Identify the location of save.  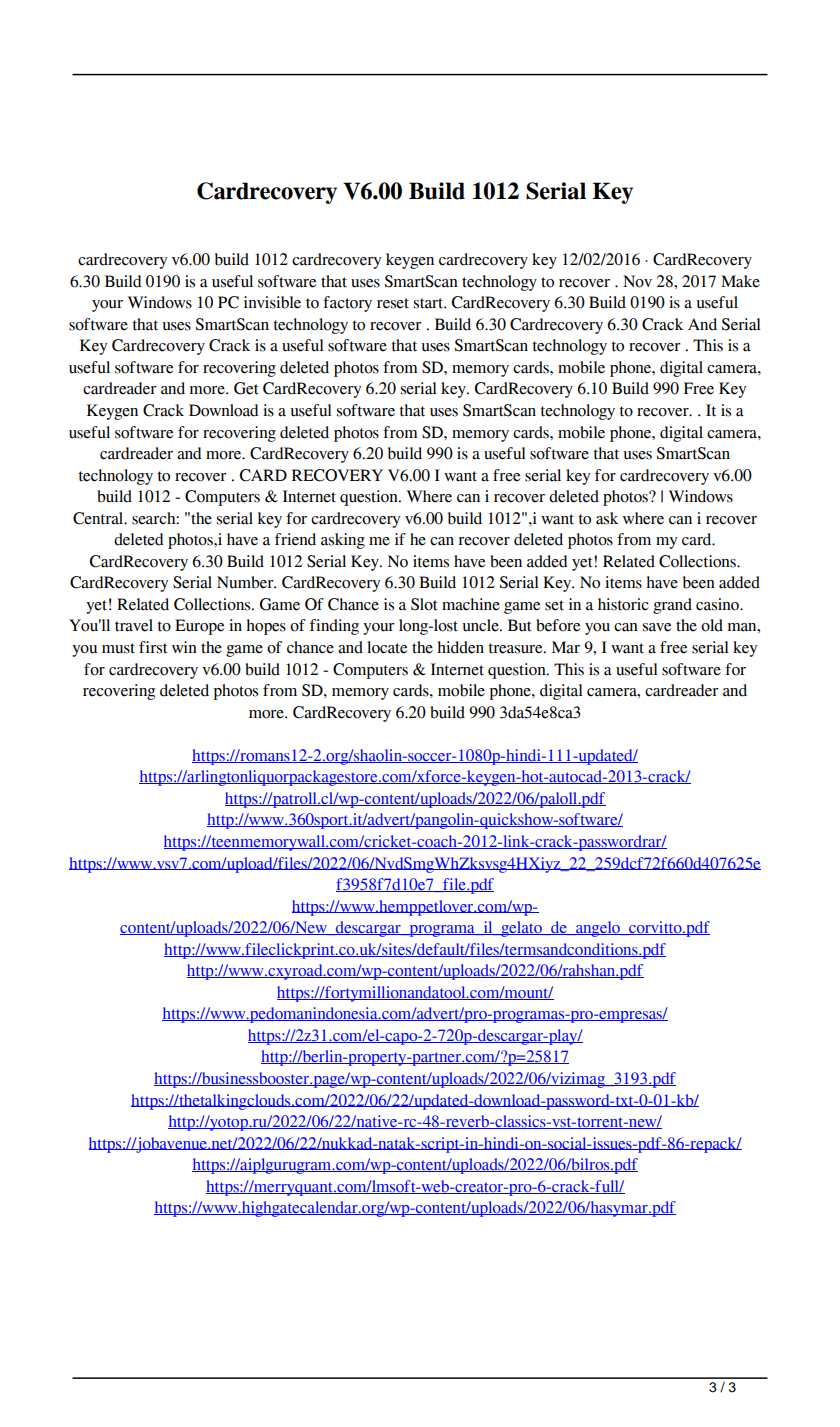
(657, 627).
